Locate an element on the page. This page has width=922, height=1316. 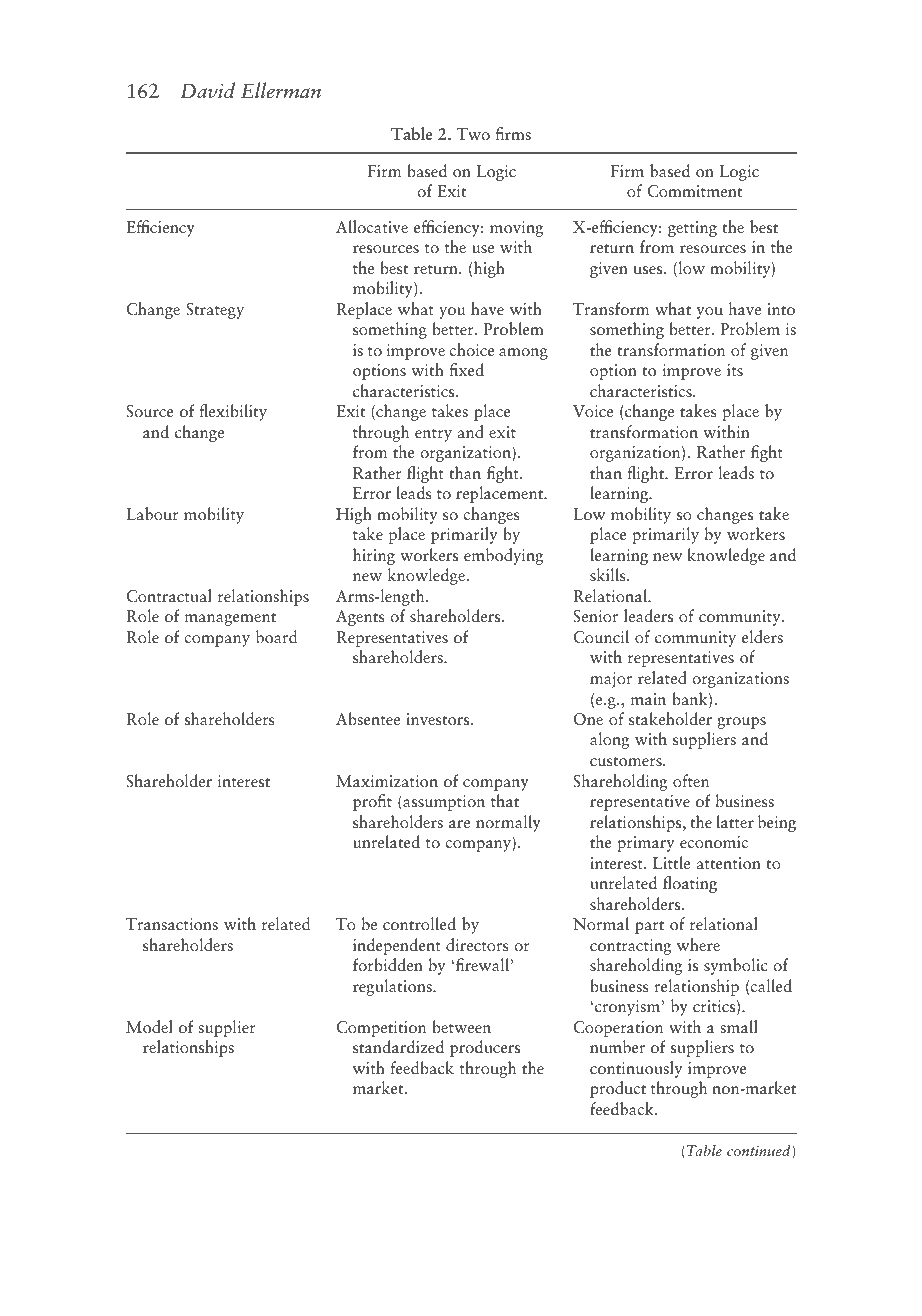
Commitment is located at coordinates (694, 191).
